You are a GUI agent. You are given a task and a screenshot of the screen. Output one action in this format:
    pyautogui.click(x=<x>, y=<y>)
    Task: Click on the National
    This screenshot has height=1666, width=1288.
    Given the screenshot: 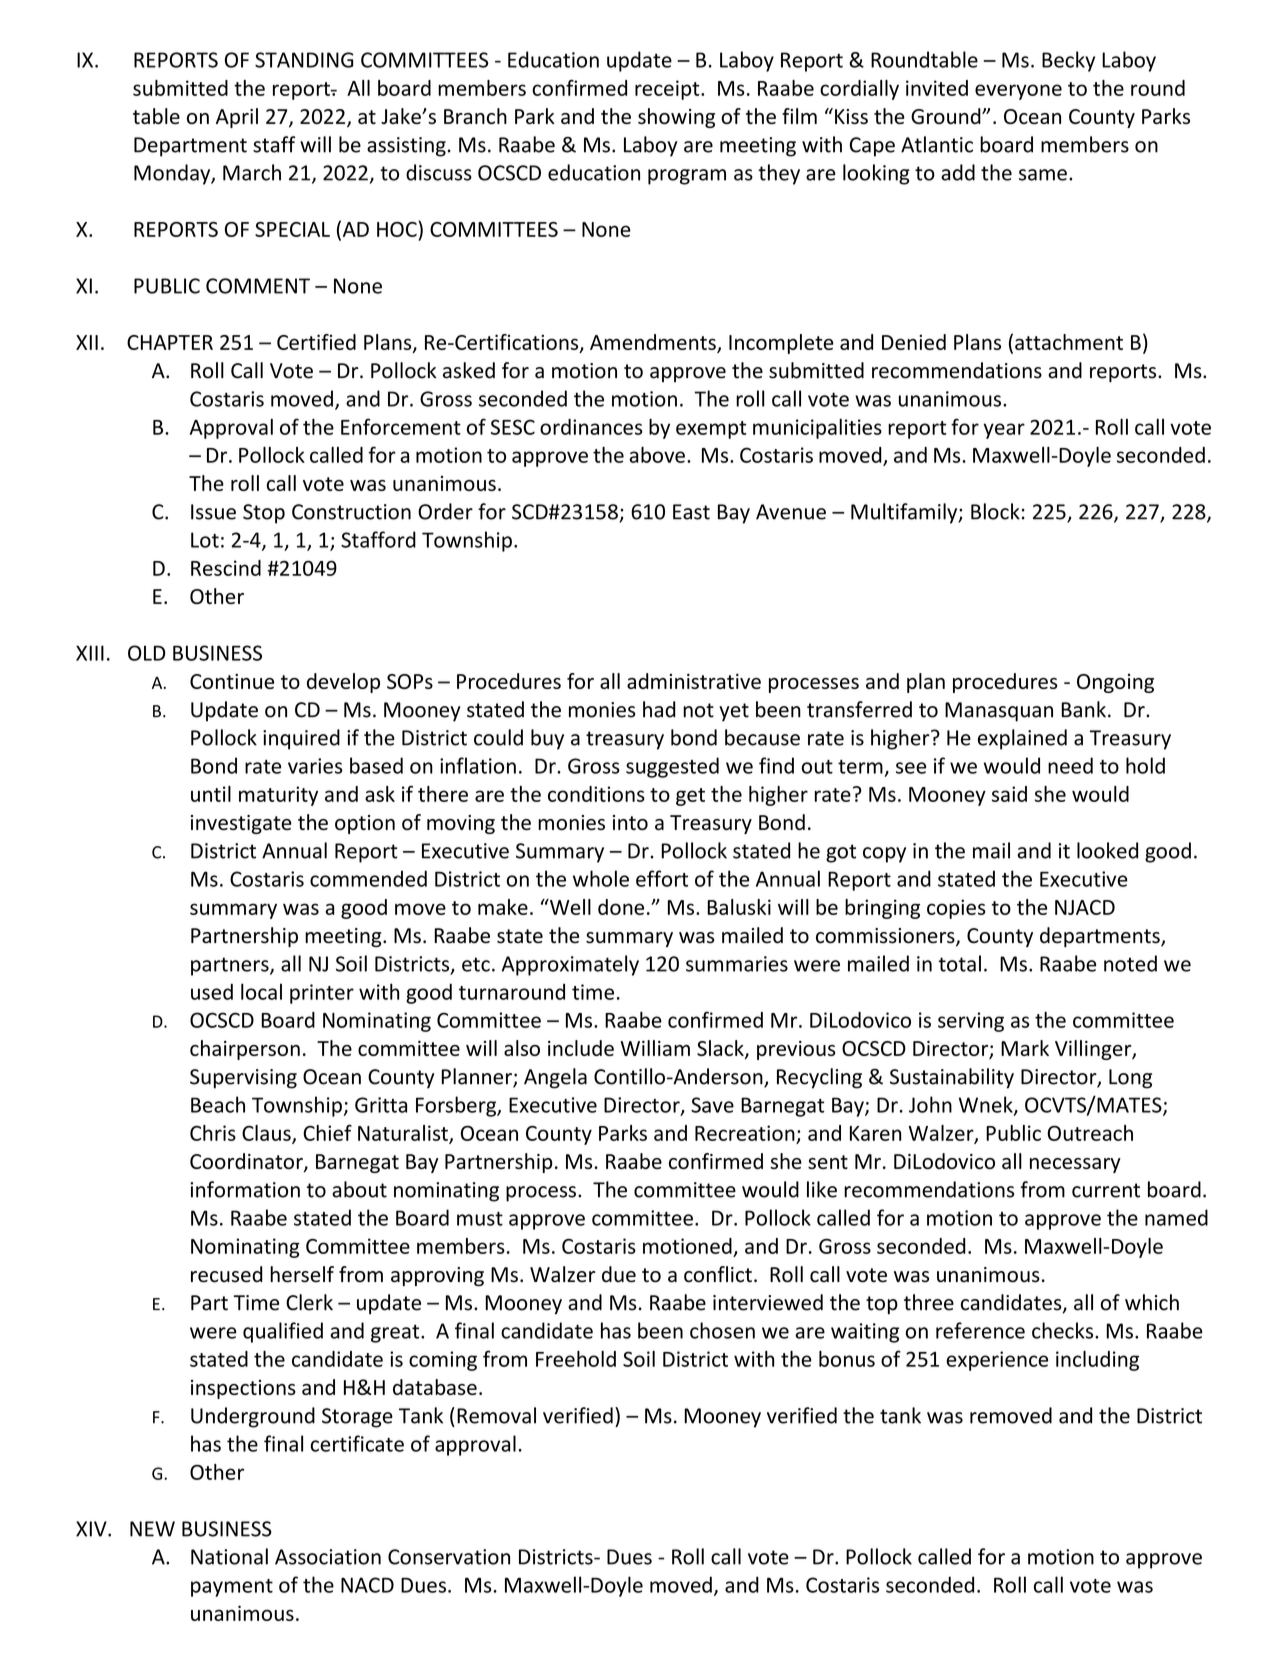 What is the action you would take?
    pyautogui.click(x=229, y=1556)
